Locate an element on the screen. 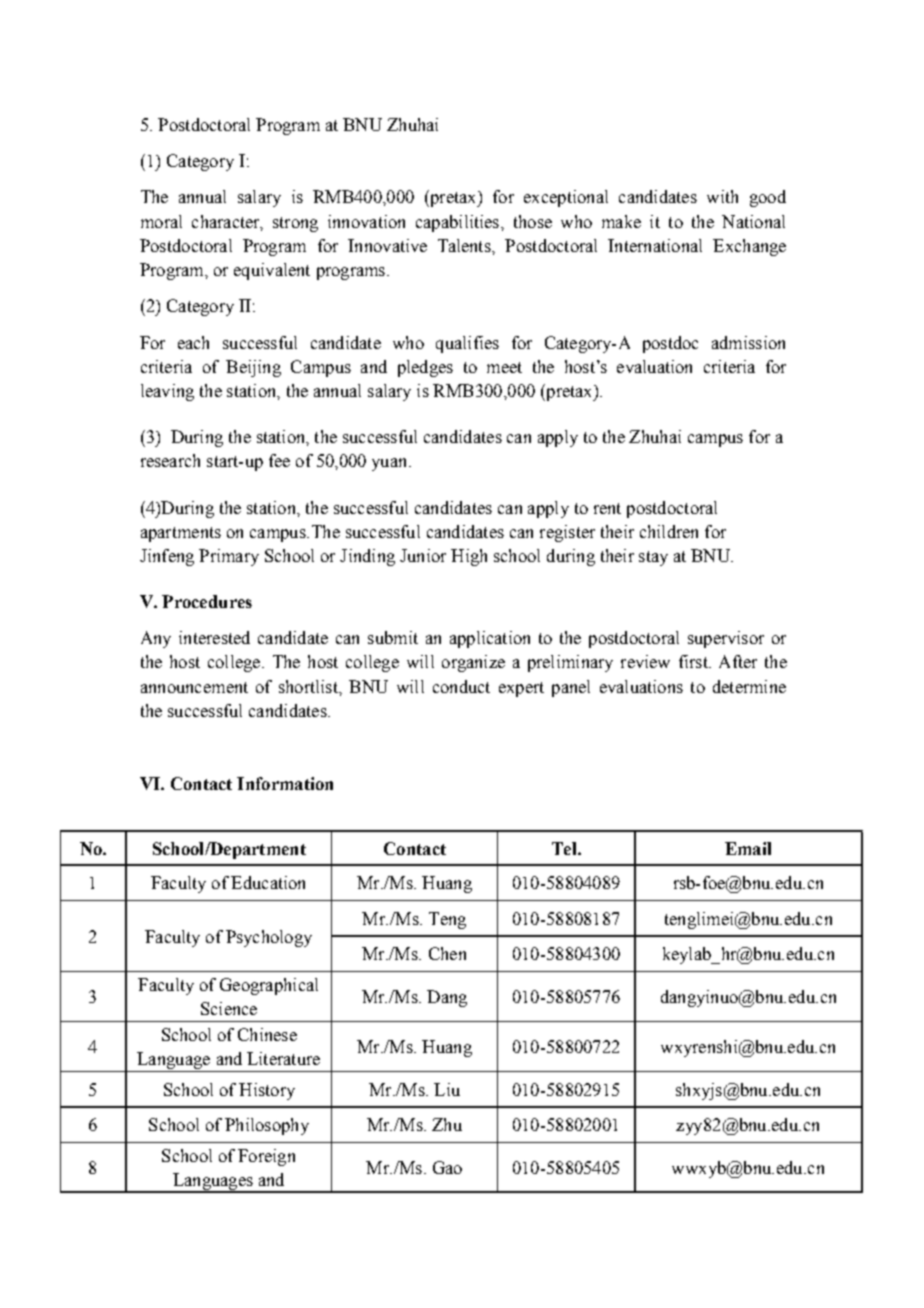 This screenshot has height=1308, width=924. character is located at coordinates (227, 222).
